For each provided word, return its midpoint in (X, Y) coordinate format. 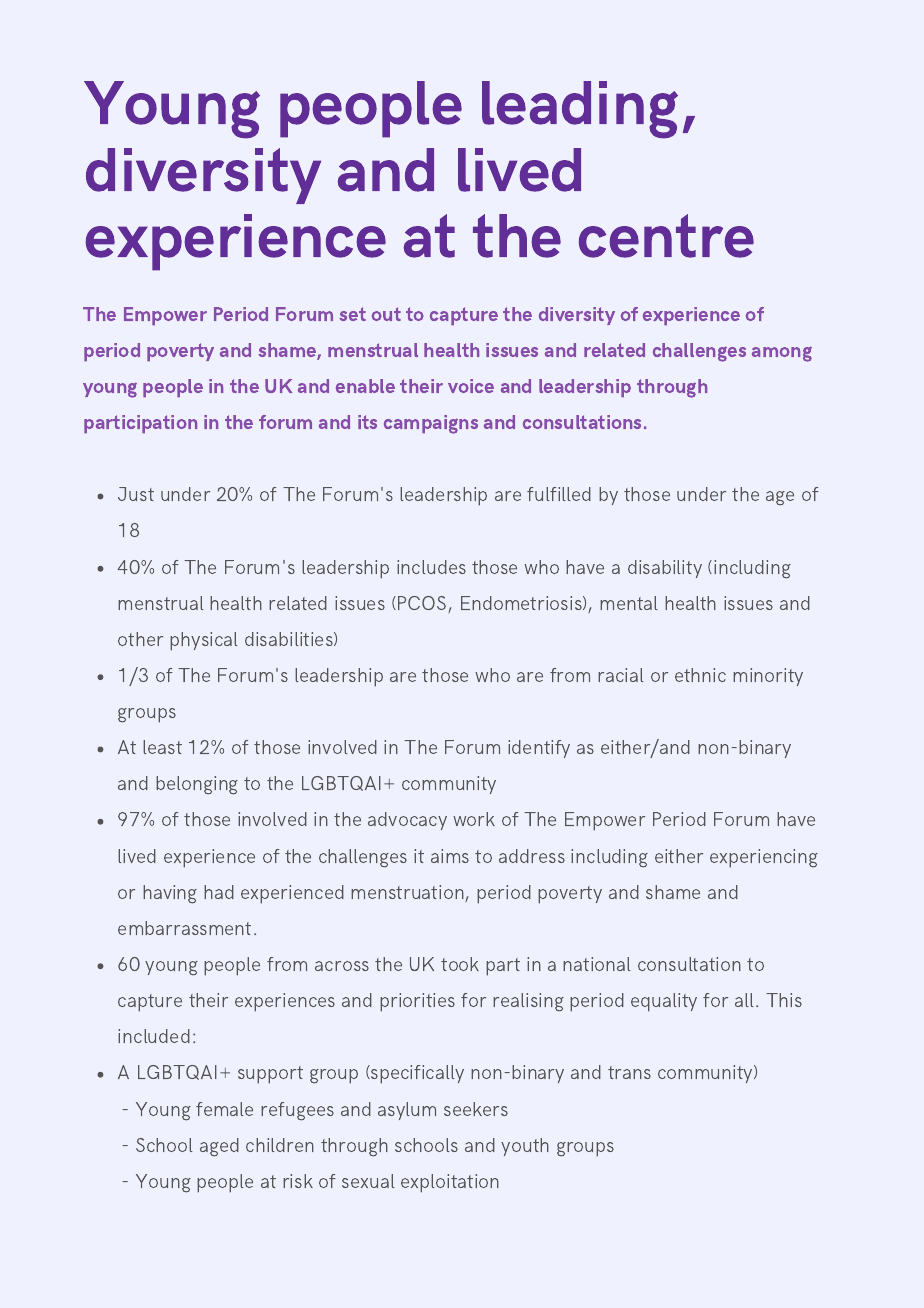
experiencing (764, 858)
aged (219, 1147)
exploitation (450, 1183)
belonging (197, 785)
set (352, 314)
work (474, 819)
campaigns (431, 424)
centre (666, 236)
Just (136, 494)
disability (665, 569)
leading (580, 110)
